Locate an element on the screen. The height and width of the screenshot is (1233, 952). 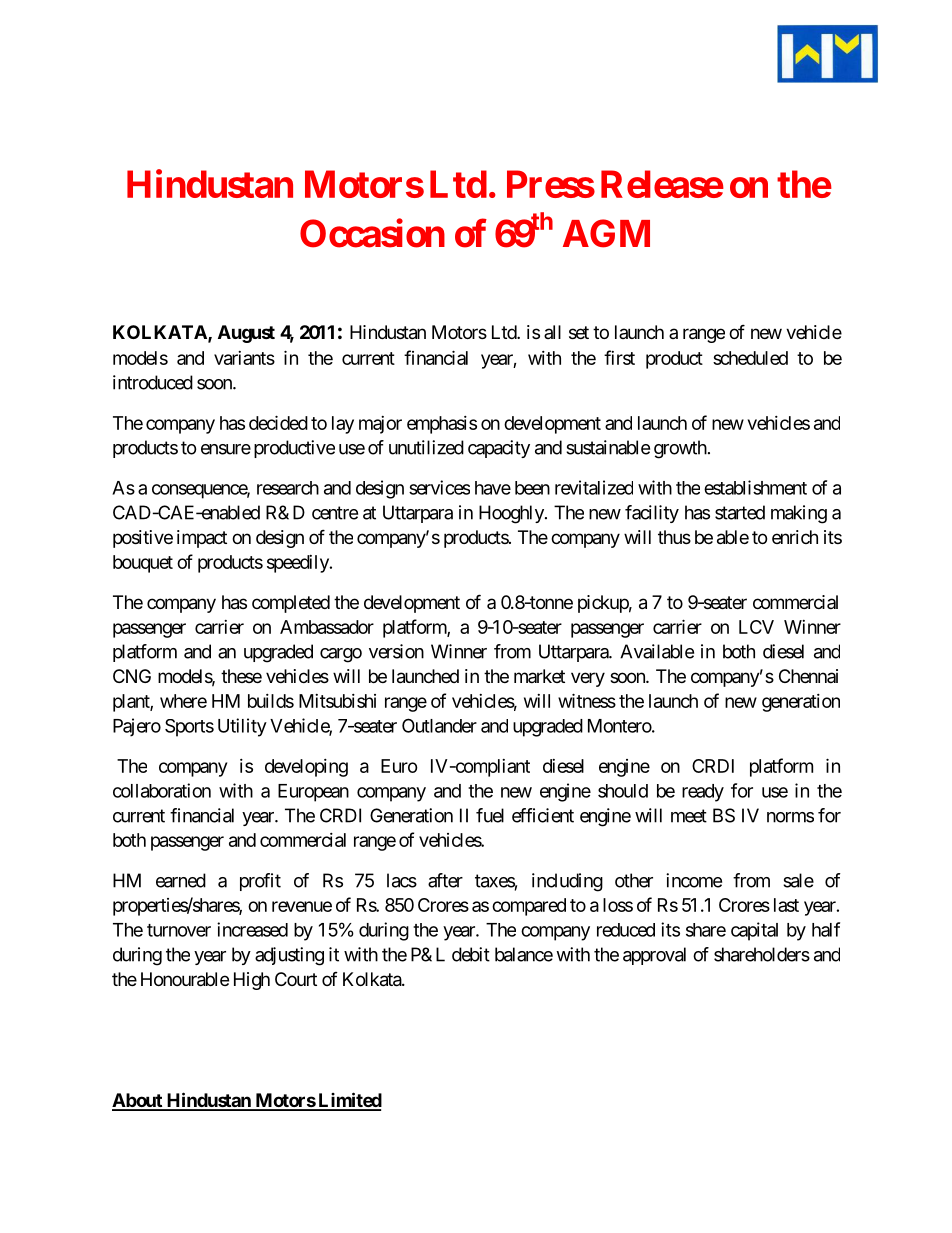
LCV is located at coordinates (756, 627).
